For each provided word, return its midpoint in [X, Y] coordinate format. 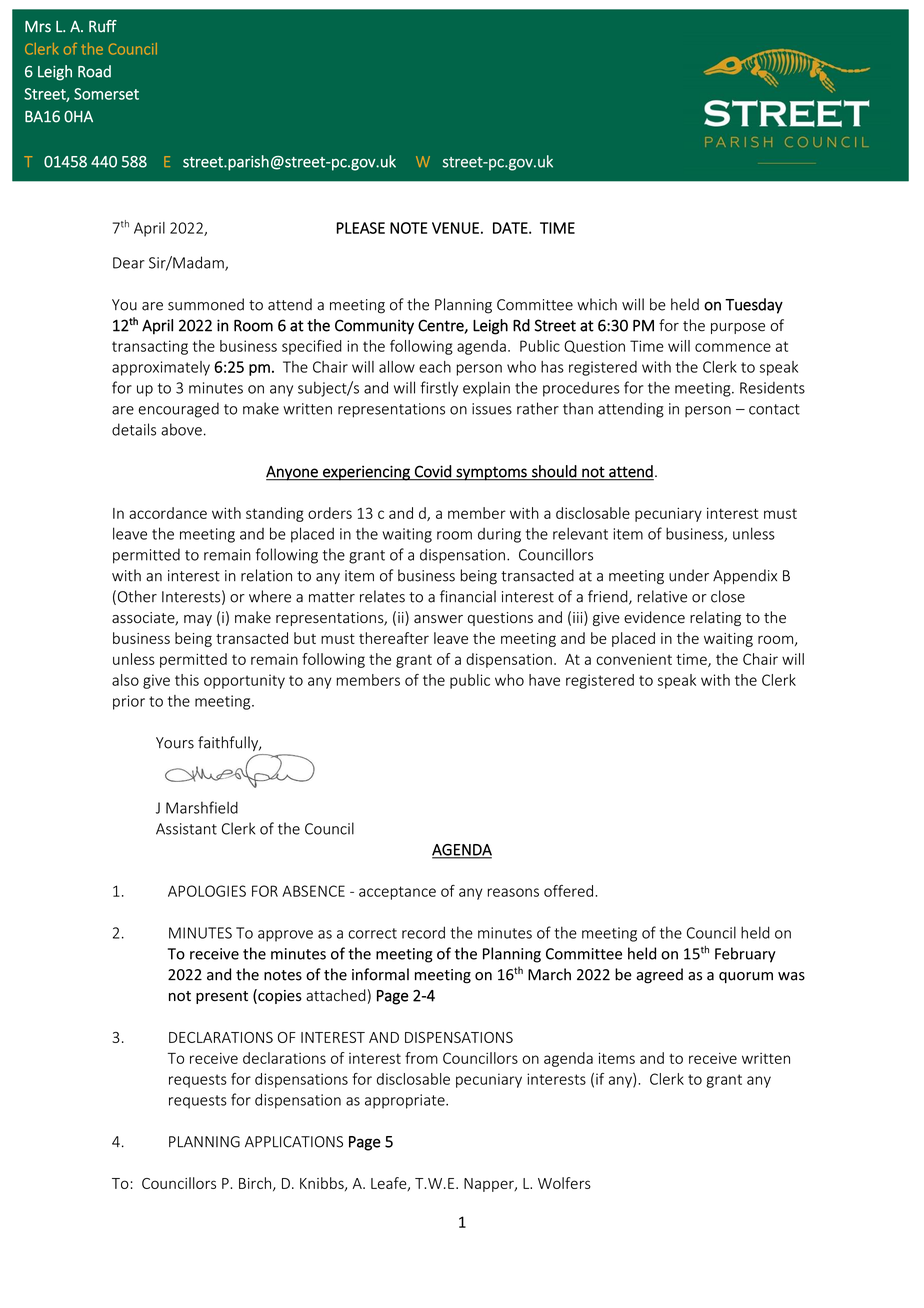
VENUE [455, 228]
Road [94, 71]
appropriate [406, 1101]
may [198, 620]
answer [438, 619]
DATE [511, 228]
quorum [746, 977]
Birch [255, 1183]
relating [715, 618]
